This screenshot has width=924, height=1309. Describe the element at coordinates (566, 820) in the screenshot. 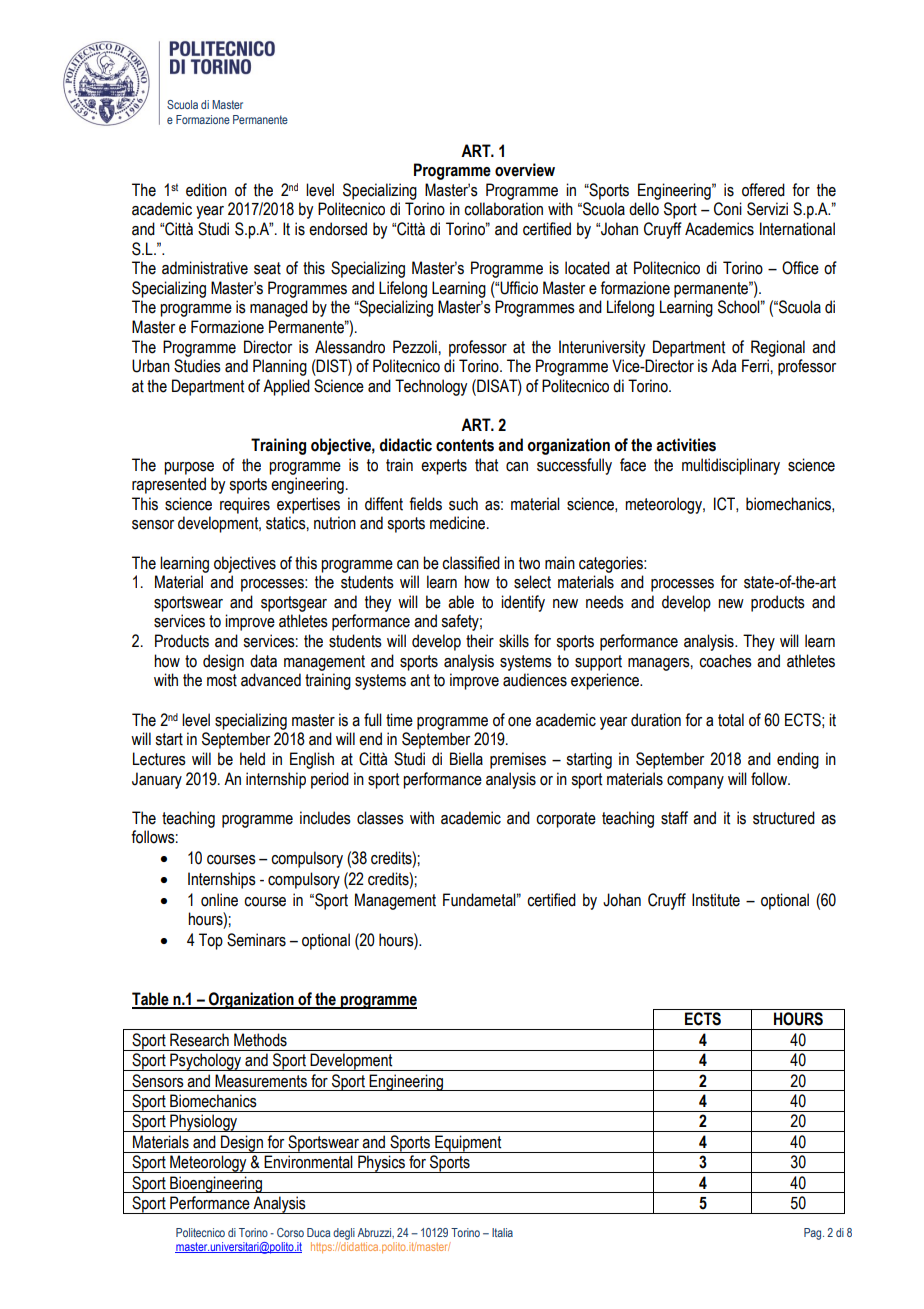

I see `corporate` at that location.
